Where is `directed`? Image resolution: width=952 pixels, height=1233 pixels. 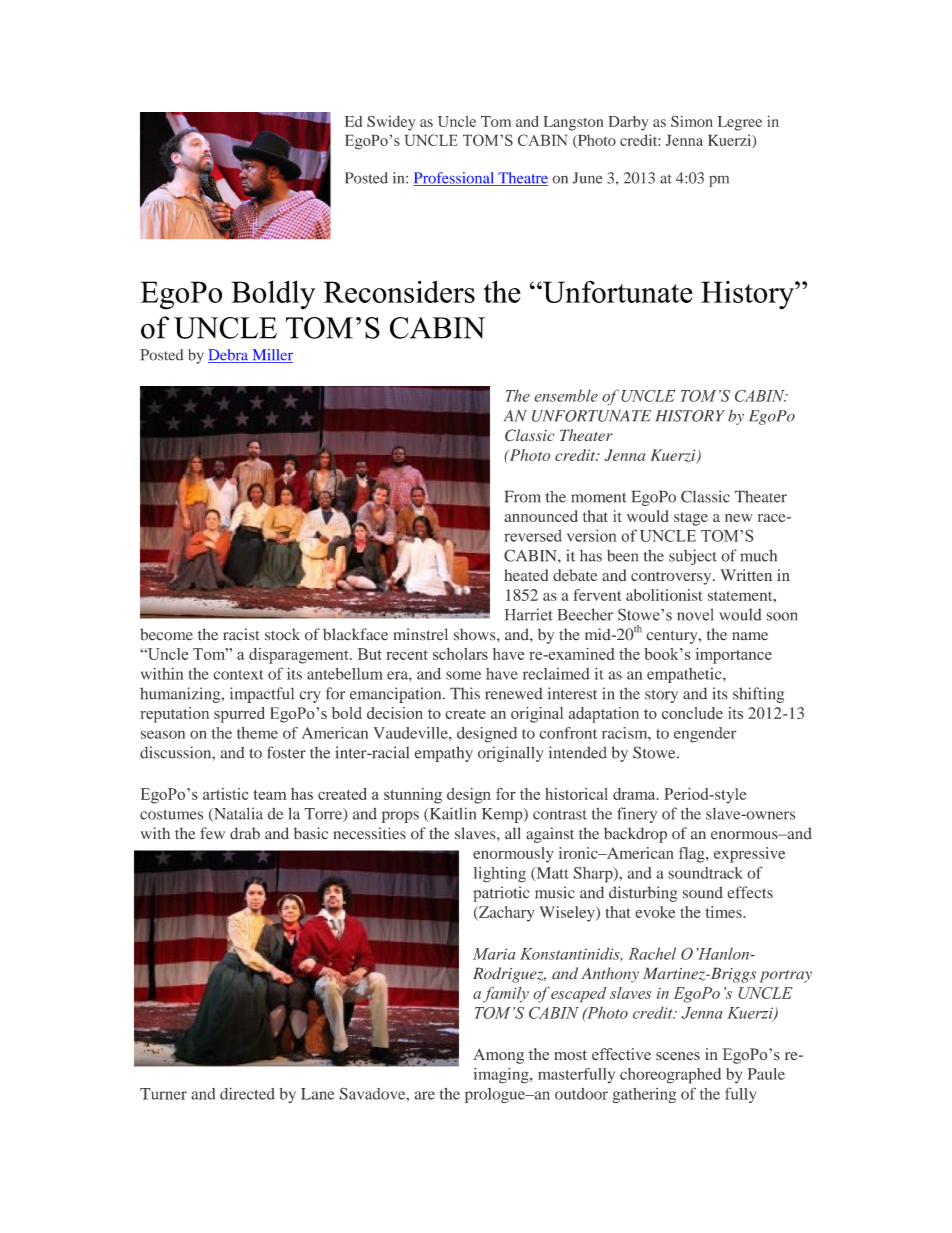
directed is located at coordinates (247, 1093).
